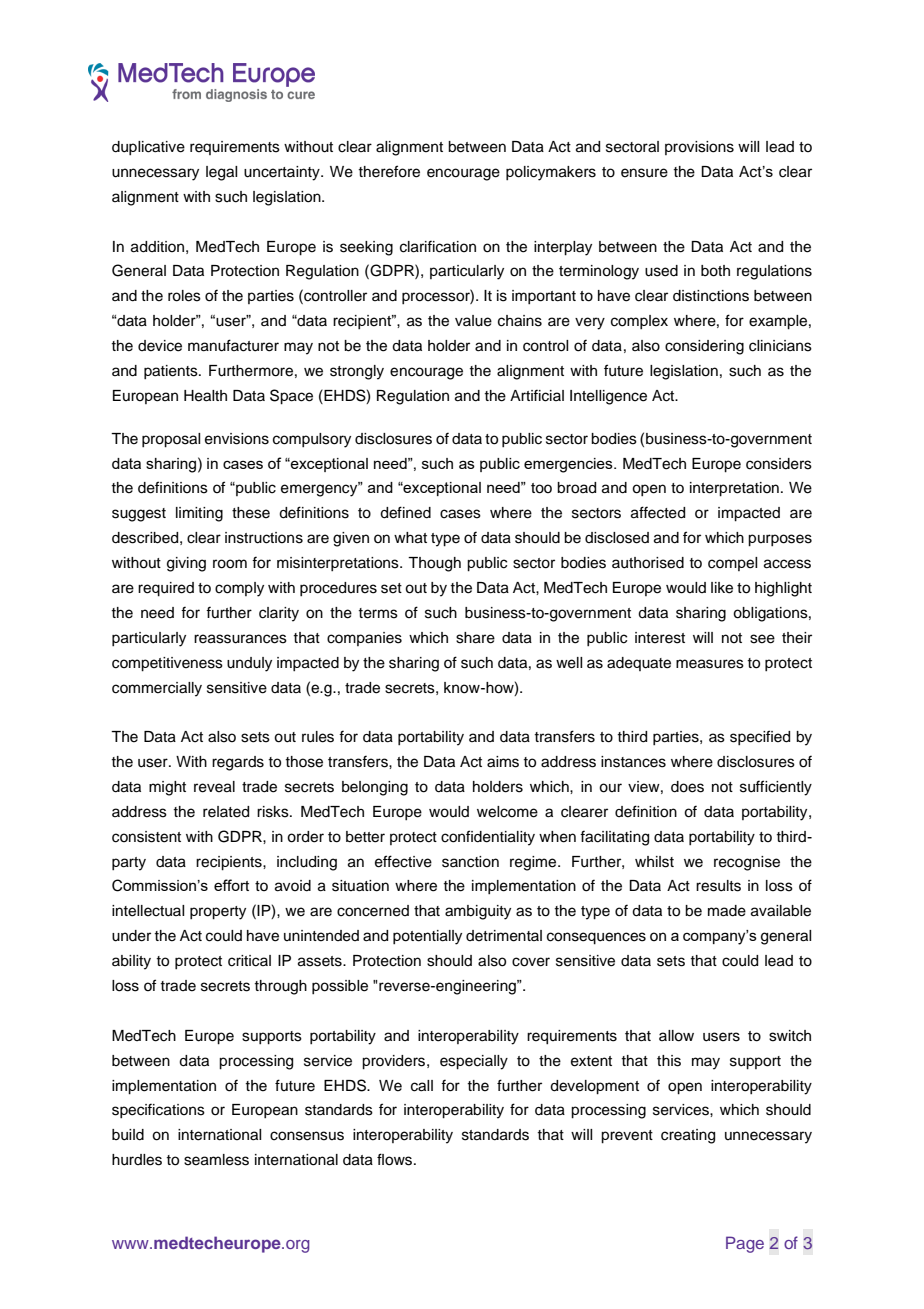  What do you see at coordinates (389, 171) in the screenshot?
I see `therefore` at bounding box center [389, 171].
